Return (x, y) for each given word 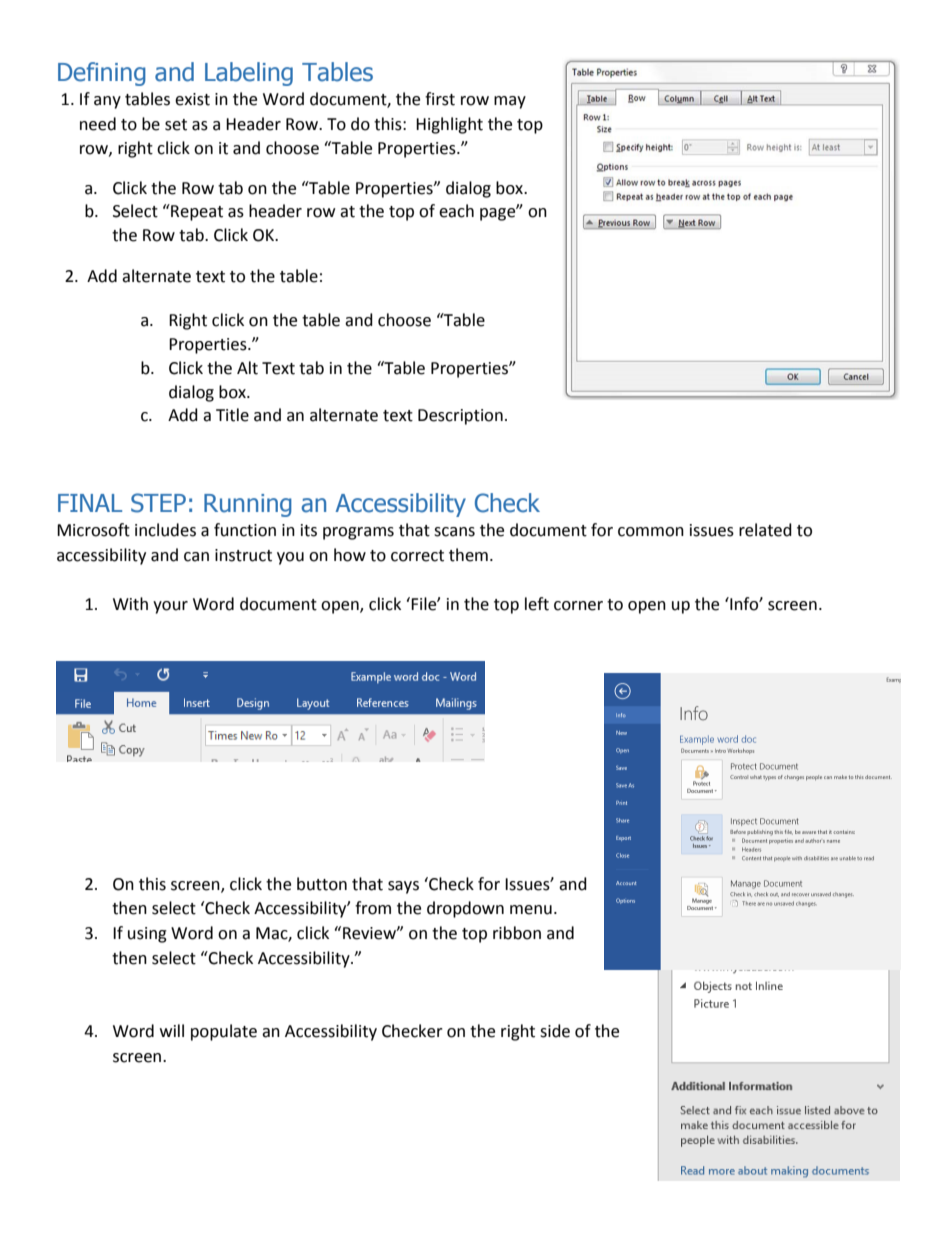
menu (531, 910)
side (555, 1031)
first (440, 99)
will (172, 1030)
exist (192, 99)
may (510, 102)
